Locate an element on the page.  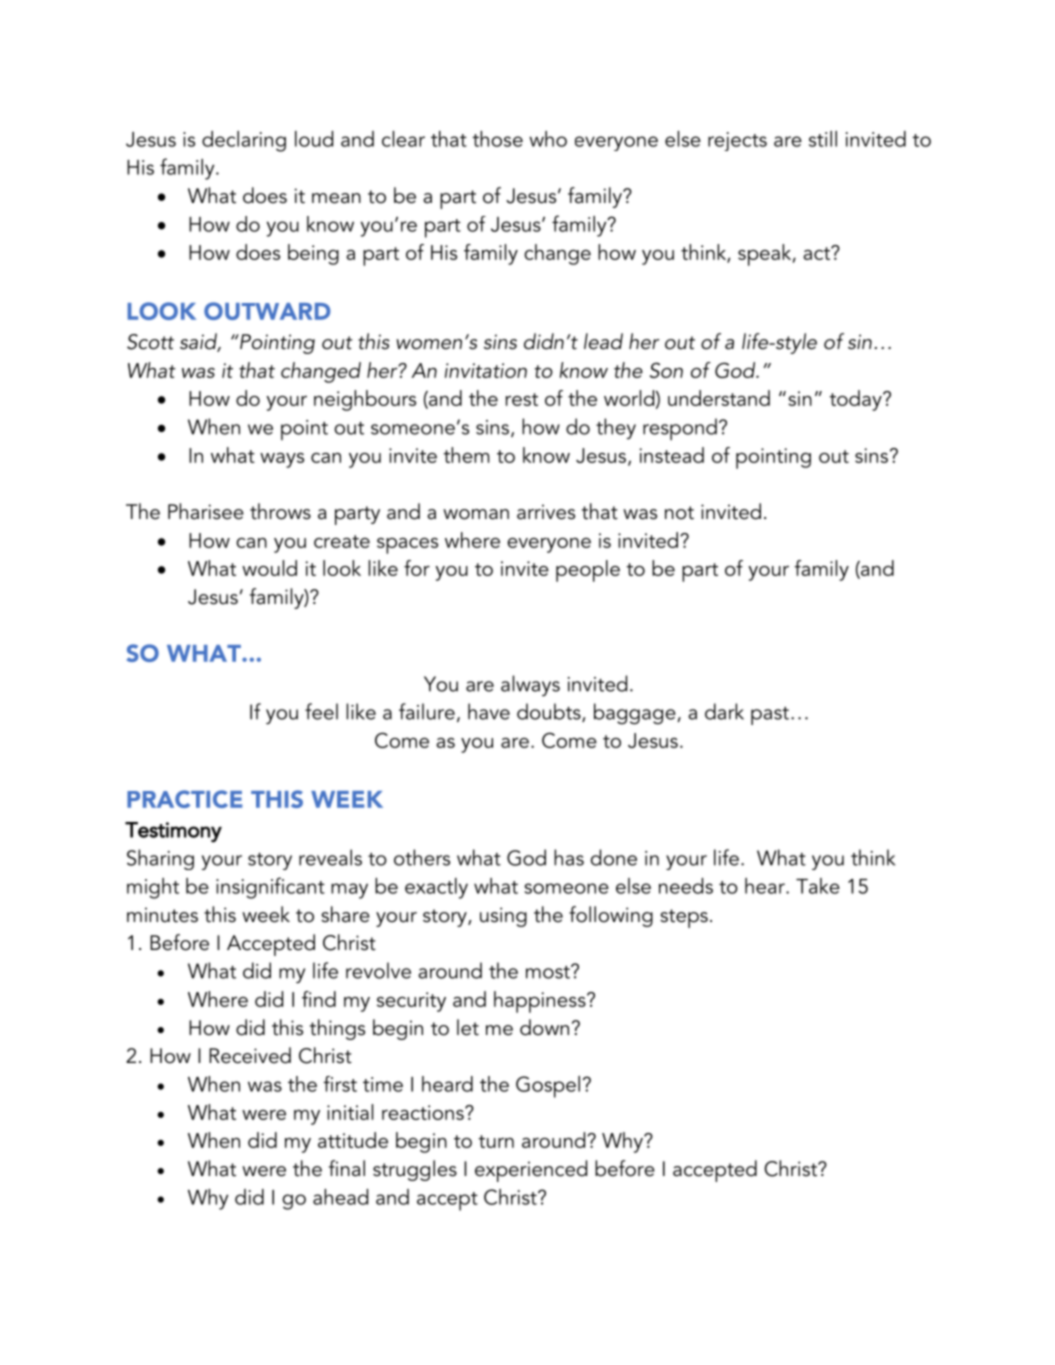
those is located at coordinates (497, 139).
